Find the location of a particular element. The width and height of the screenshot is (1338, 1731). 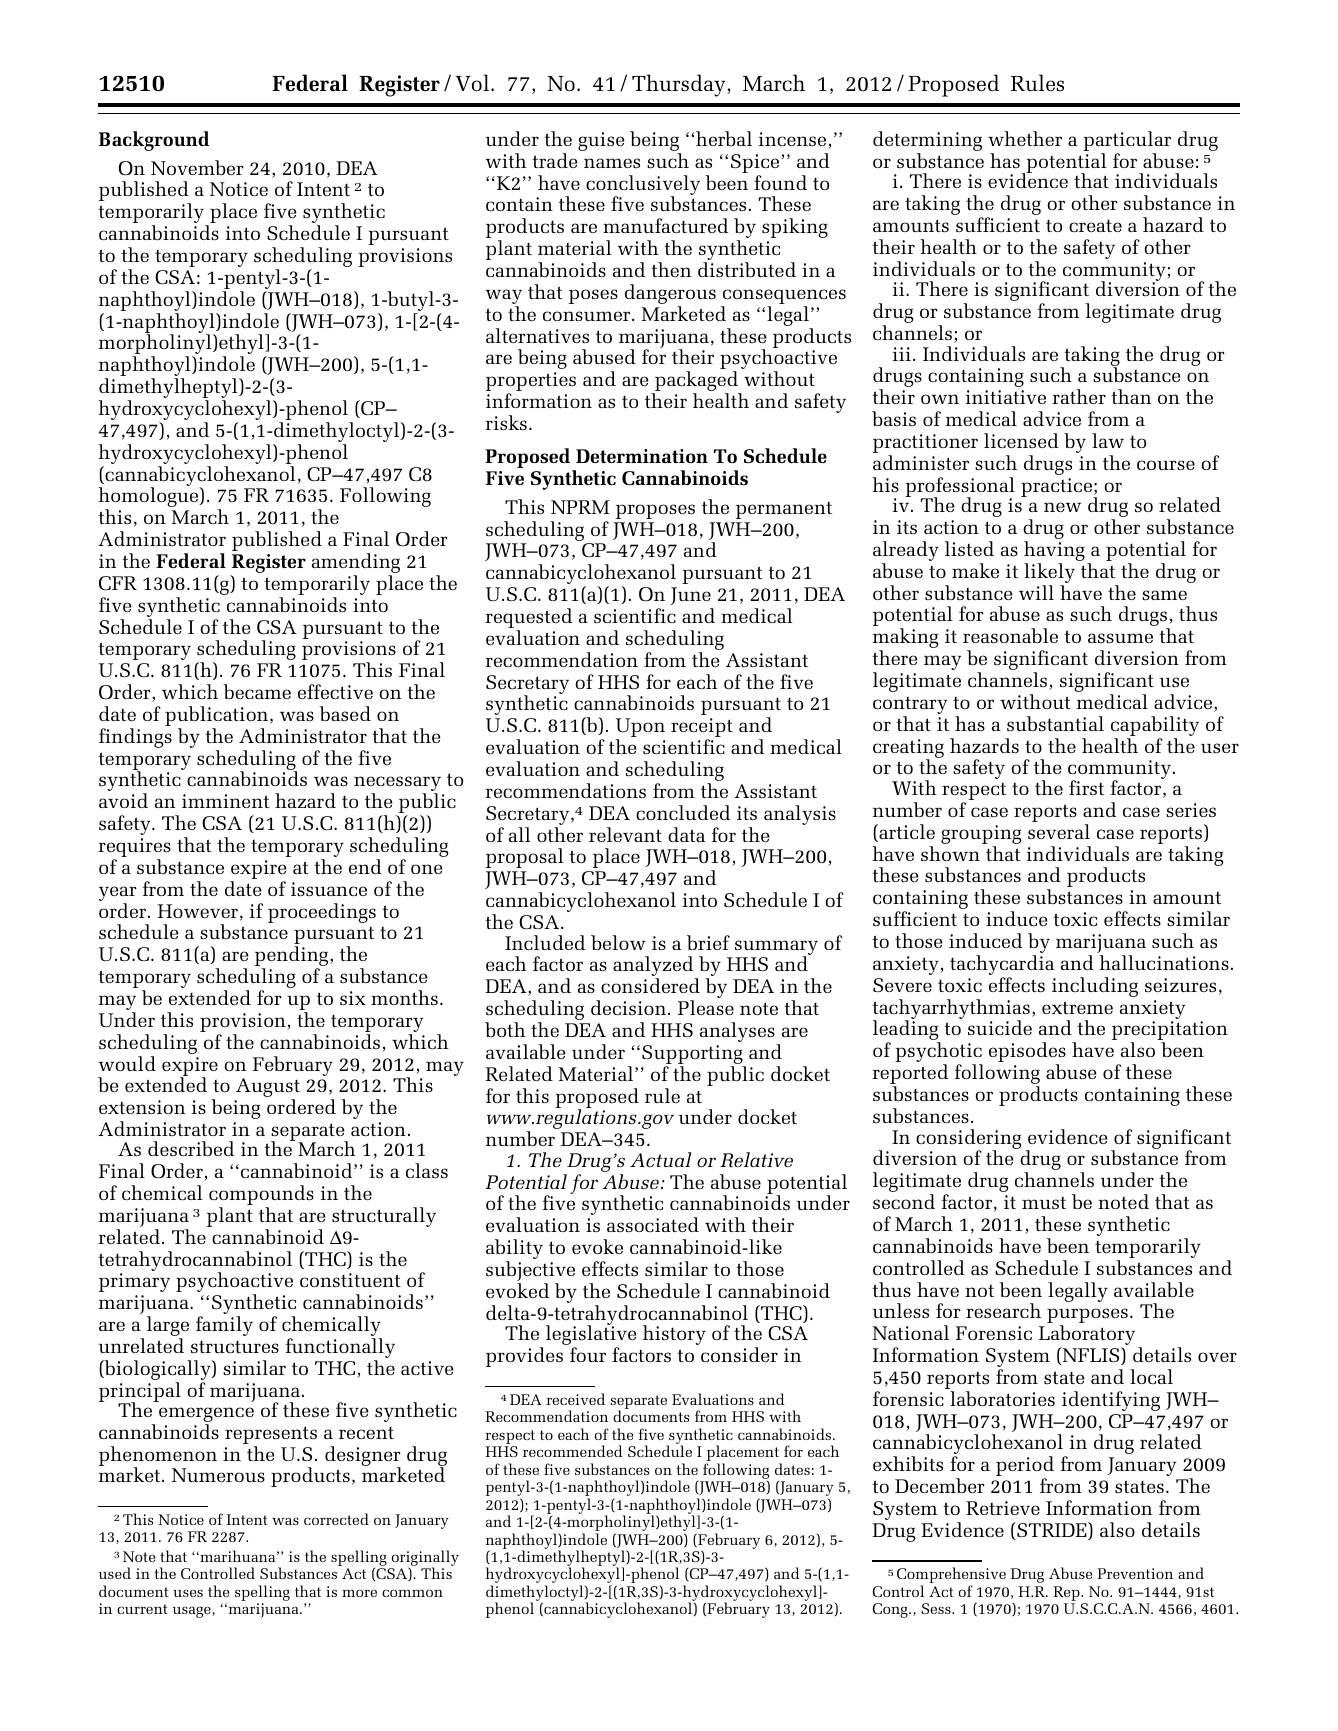

November is located at coordinates (197, 167).
